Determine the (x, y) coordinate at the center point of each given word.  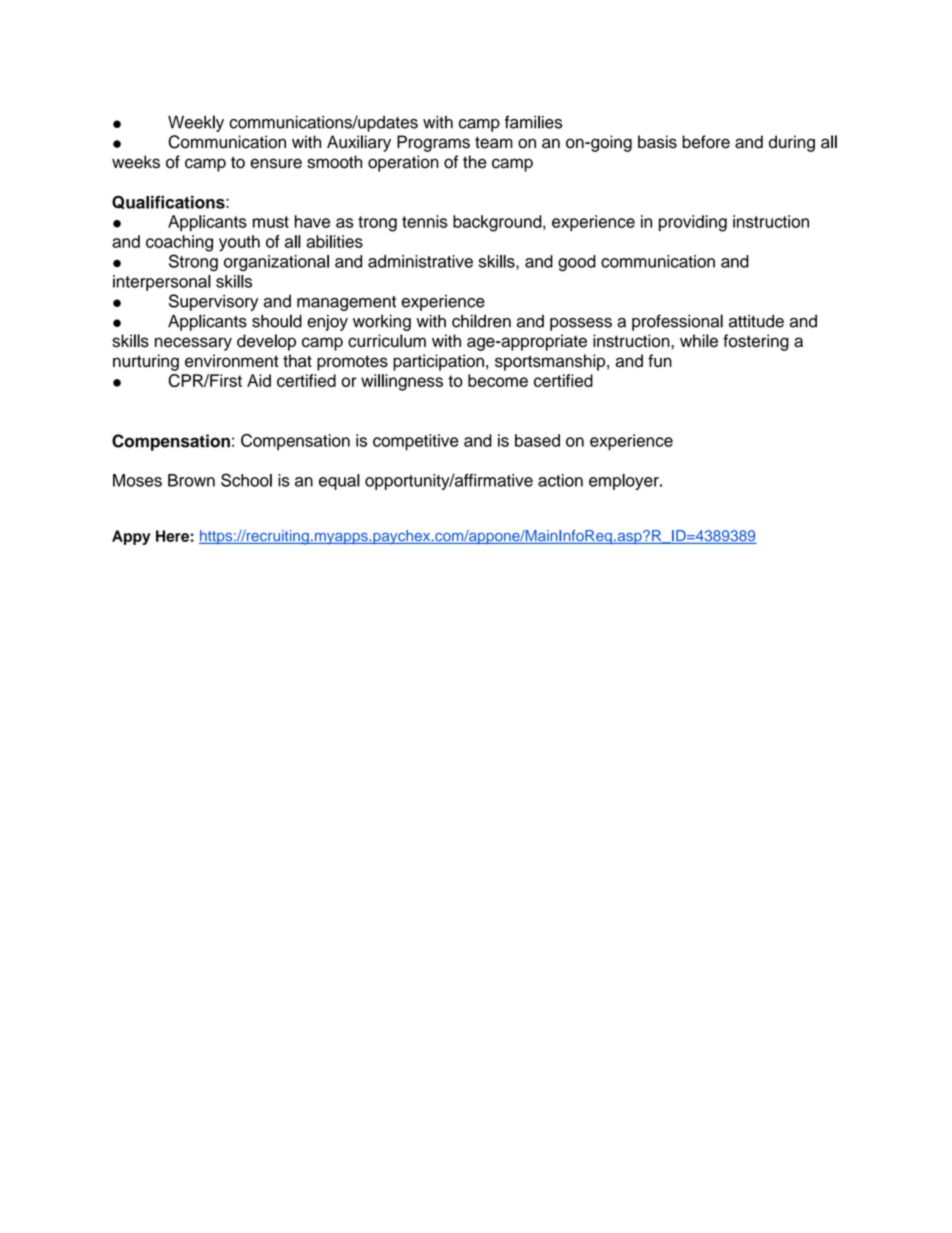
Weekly (196, 123)
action (560, 480)
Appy (131, 537)
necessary (193, 344)
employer (625, 482)
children (481, 321)
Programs (433, 143)
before (706, 142)
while (699, 341)
